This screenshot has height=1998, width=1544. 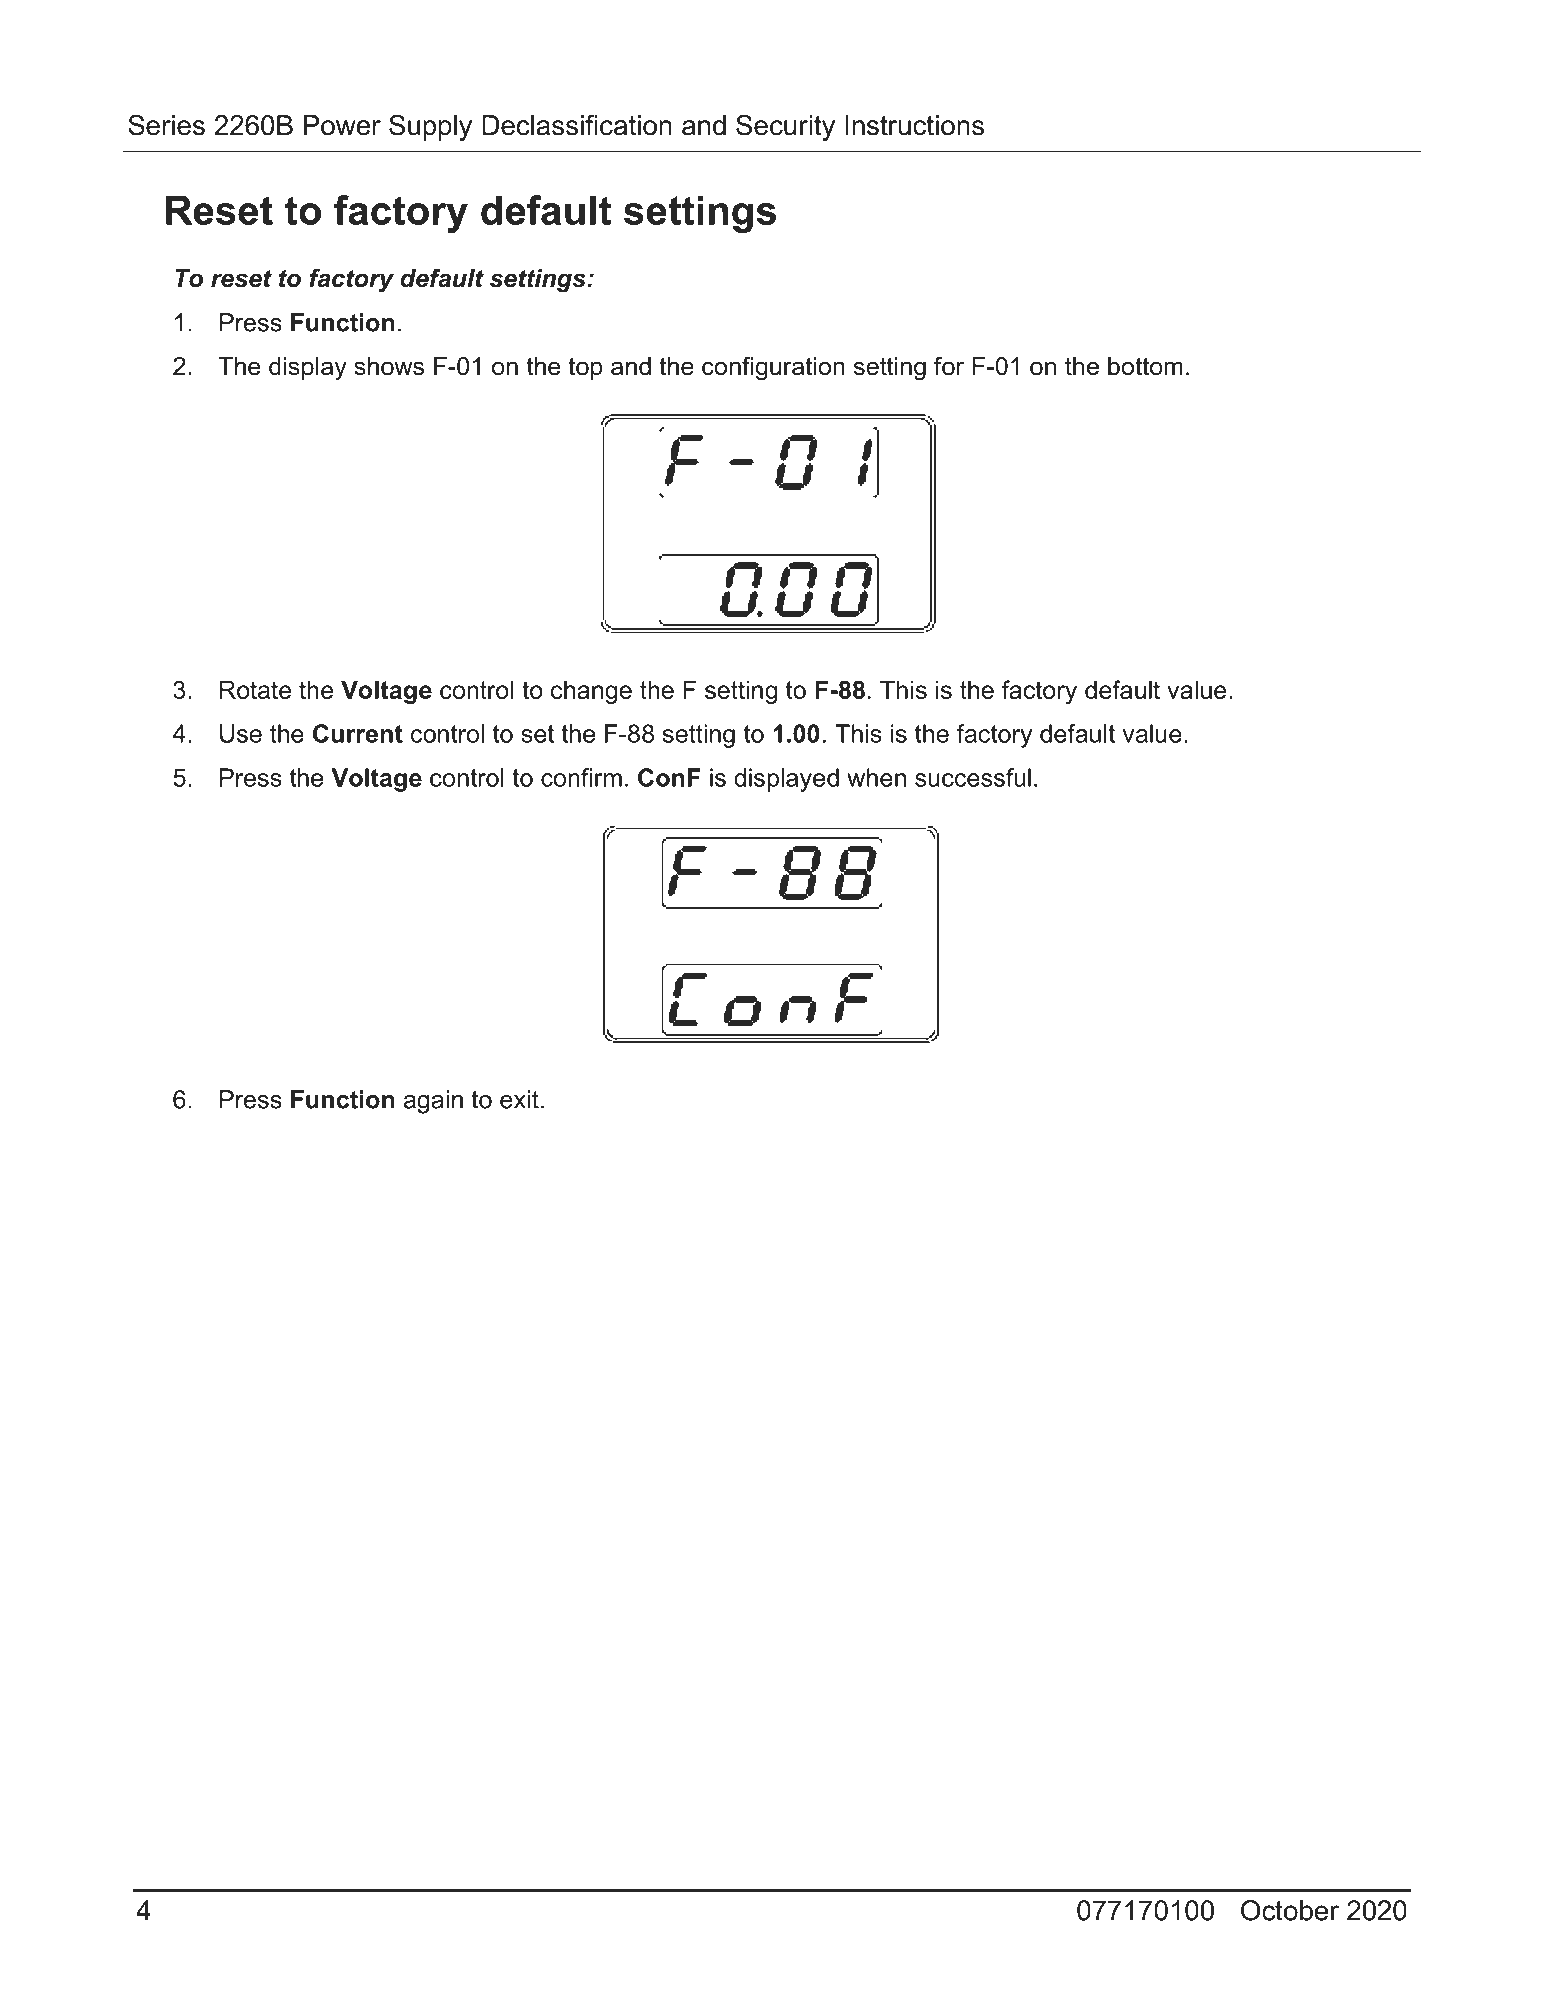 I want to click on bottom, so click(x=1145, y=366).
